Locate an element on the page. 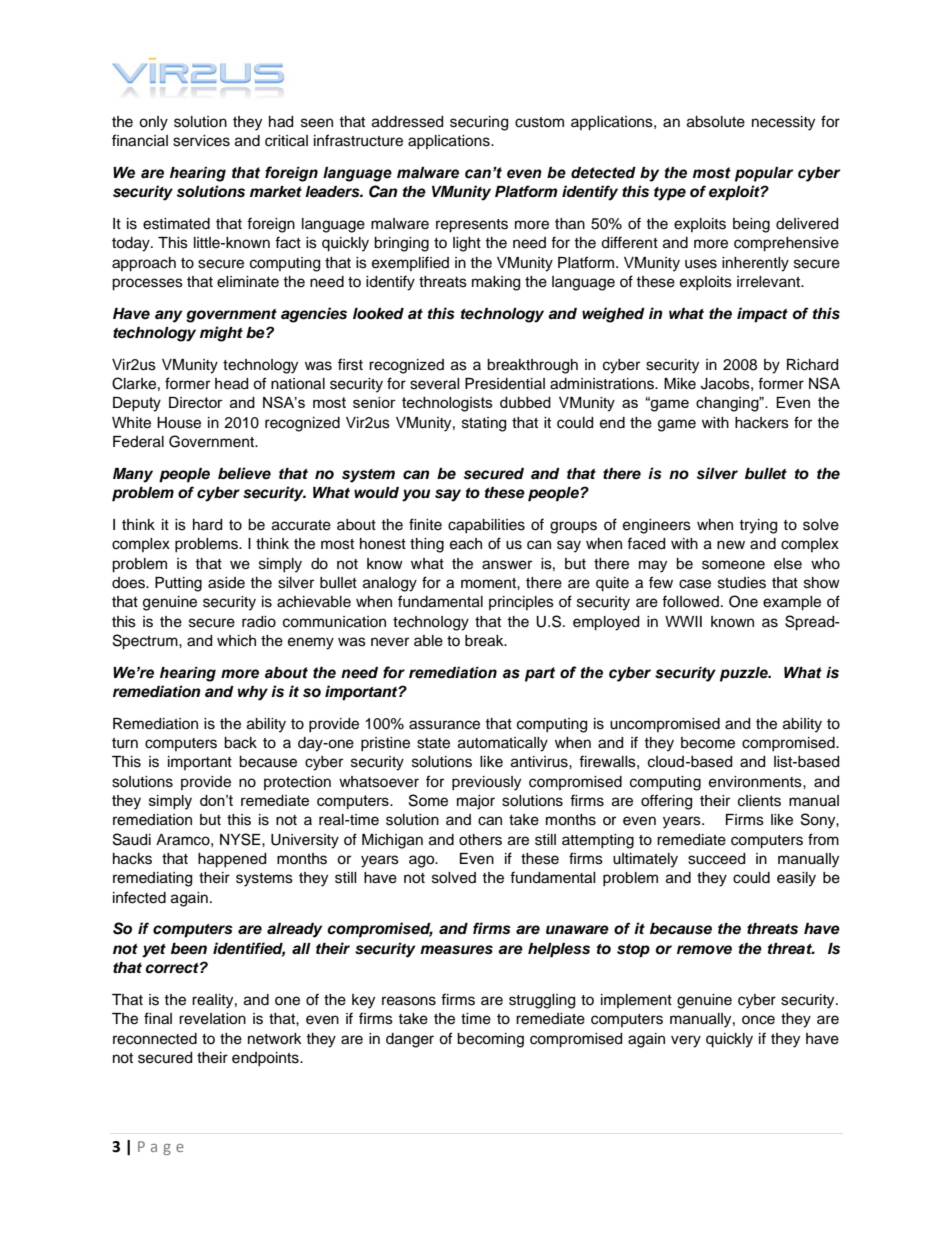  answer is located at coordinates (507, 565).
